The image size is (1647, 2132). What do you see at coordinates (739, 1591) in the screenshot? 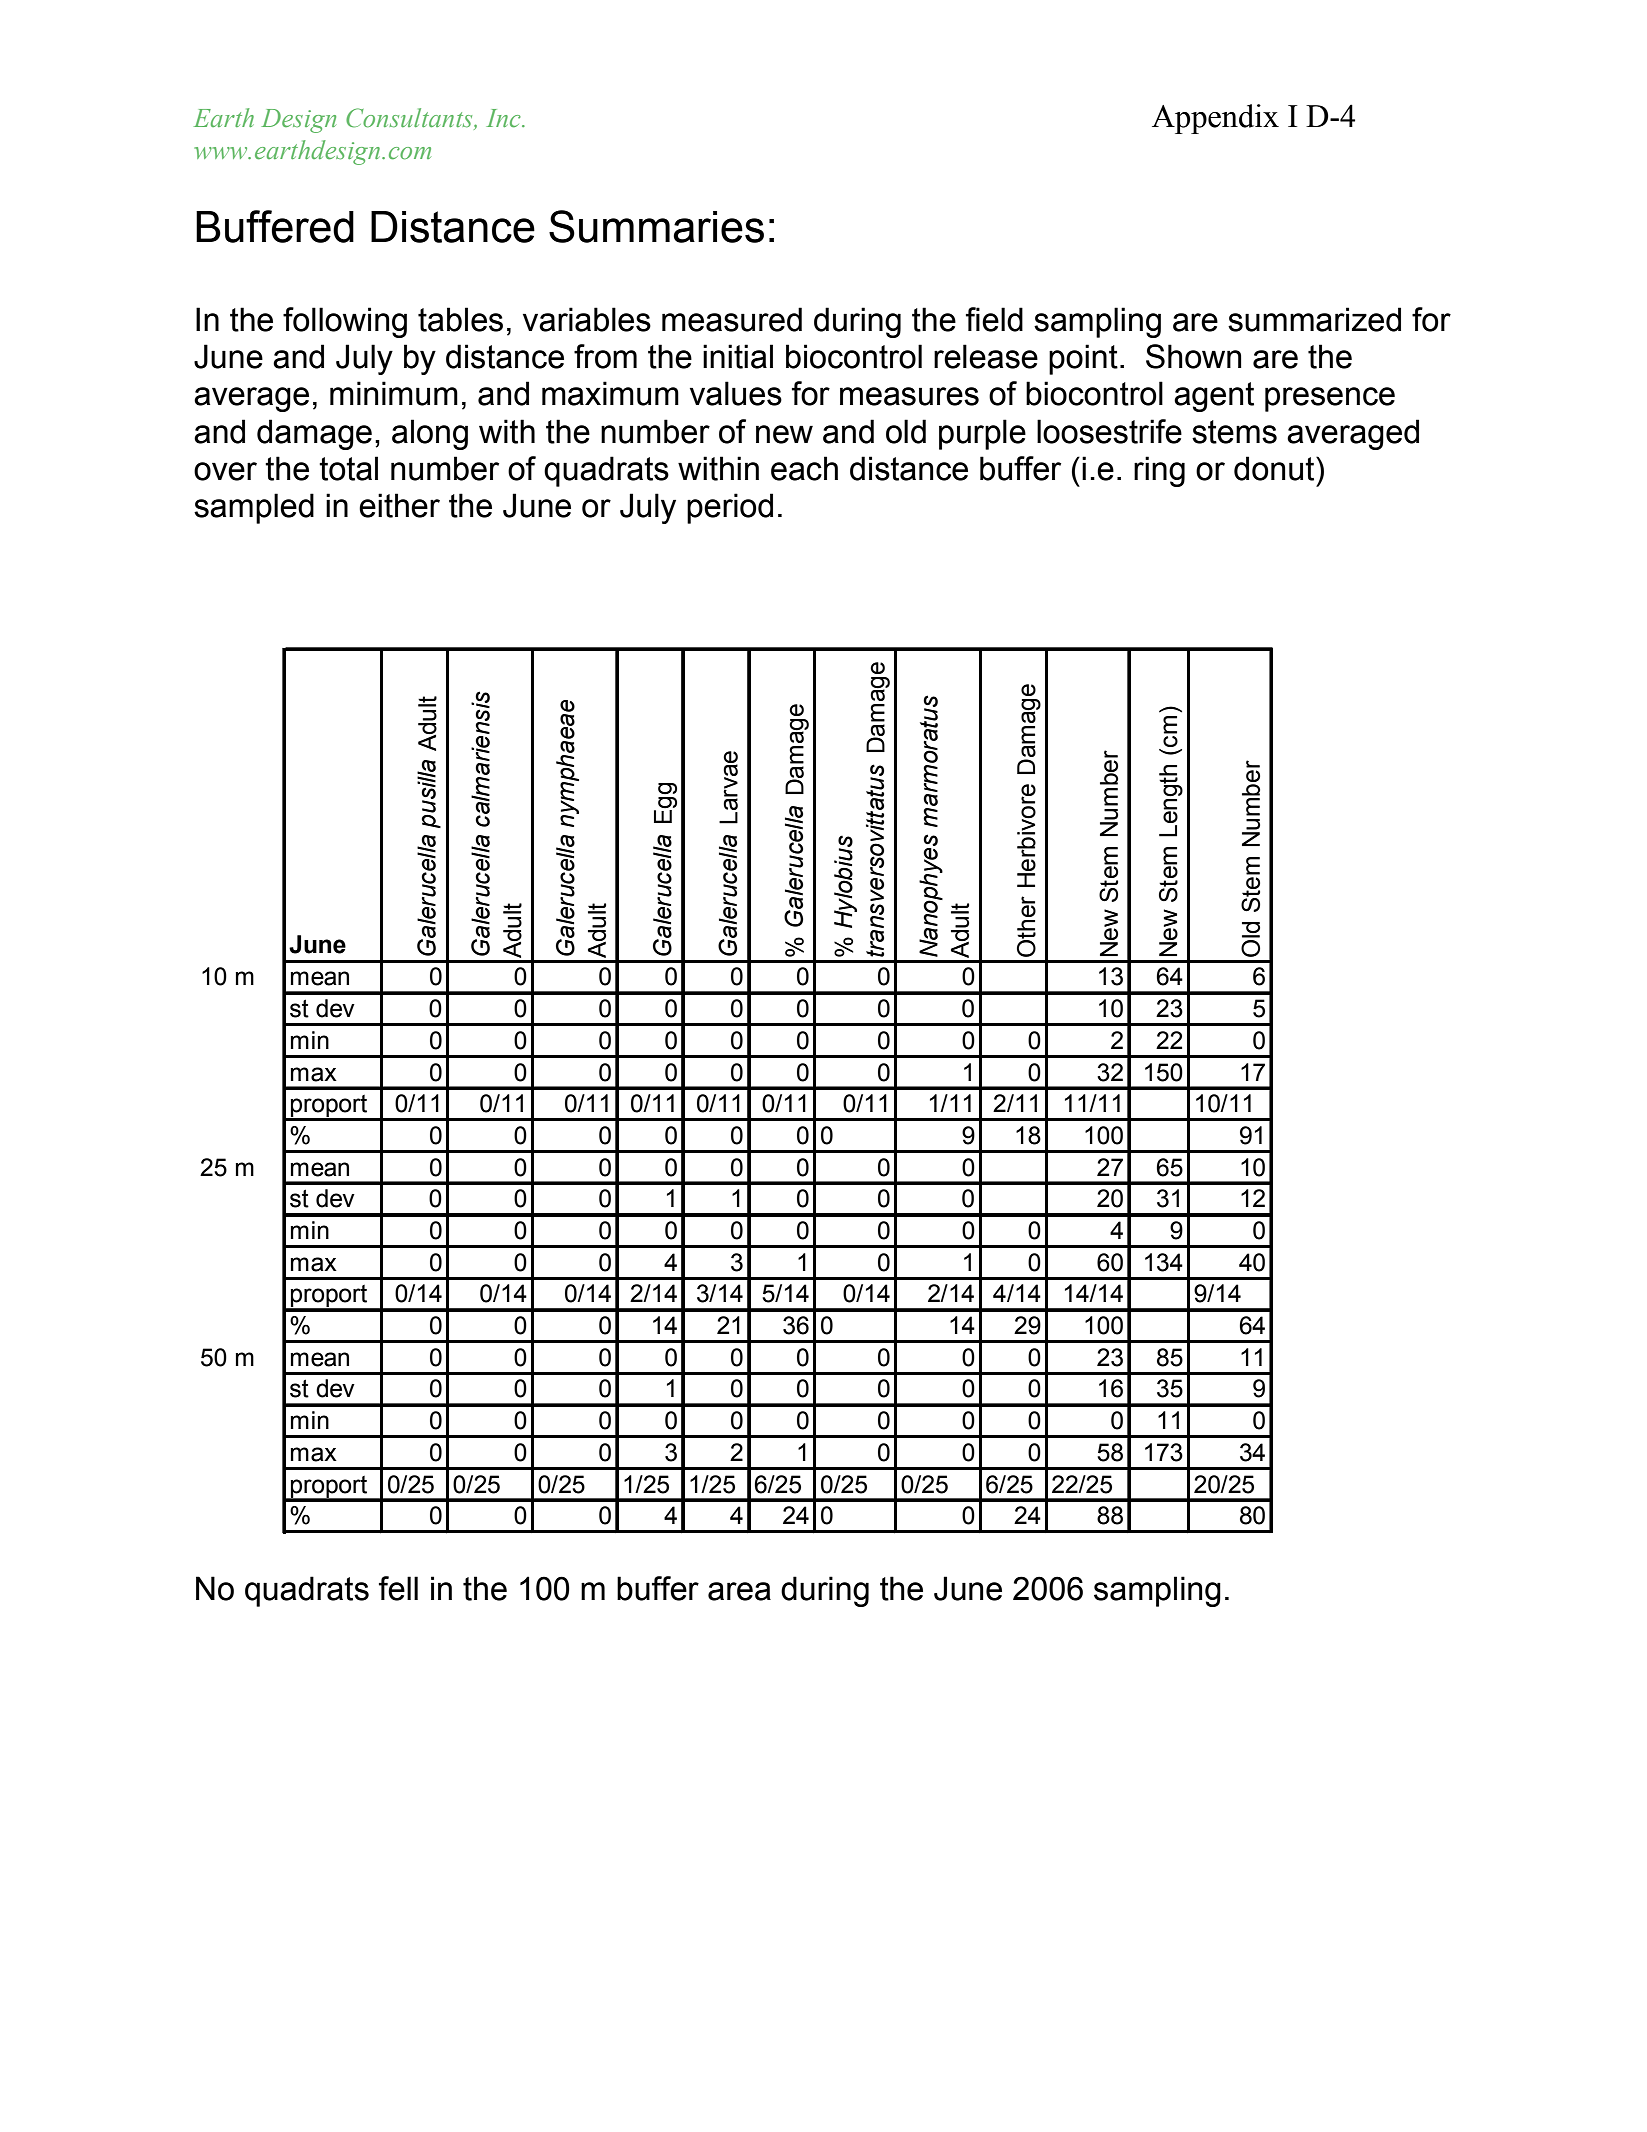
I see `area` at bounding box center [739, 1591].
